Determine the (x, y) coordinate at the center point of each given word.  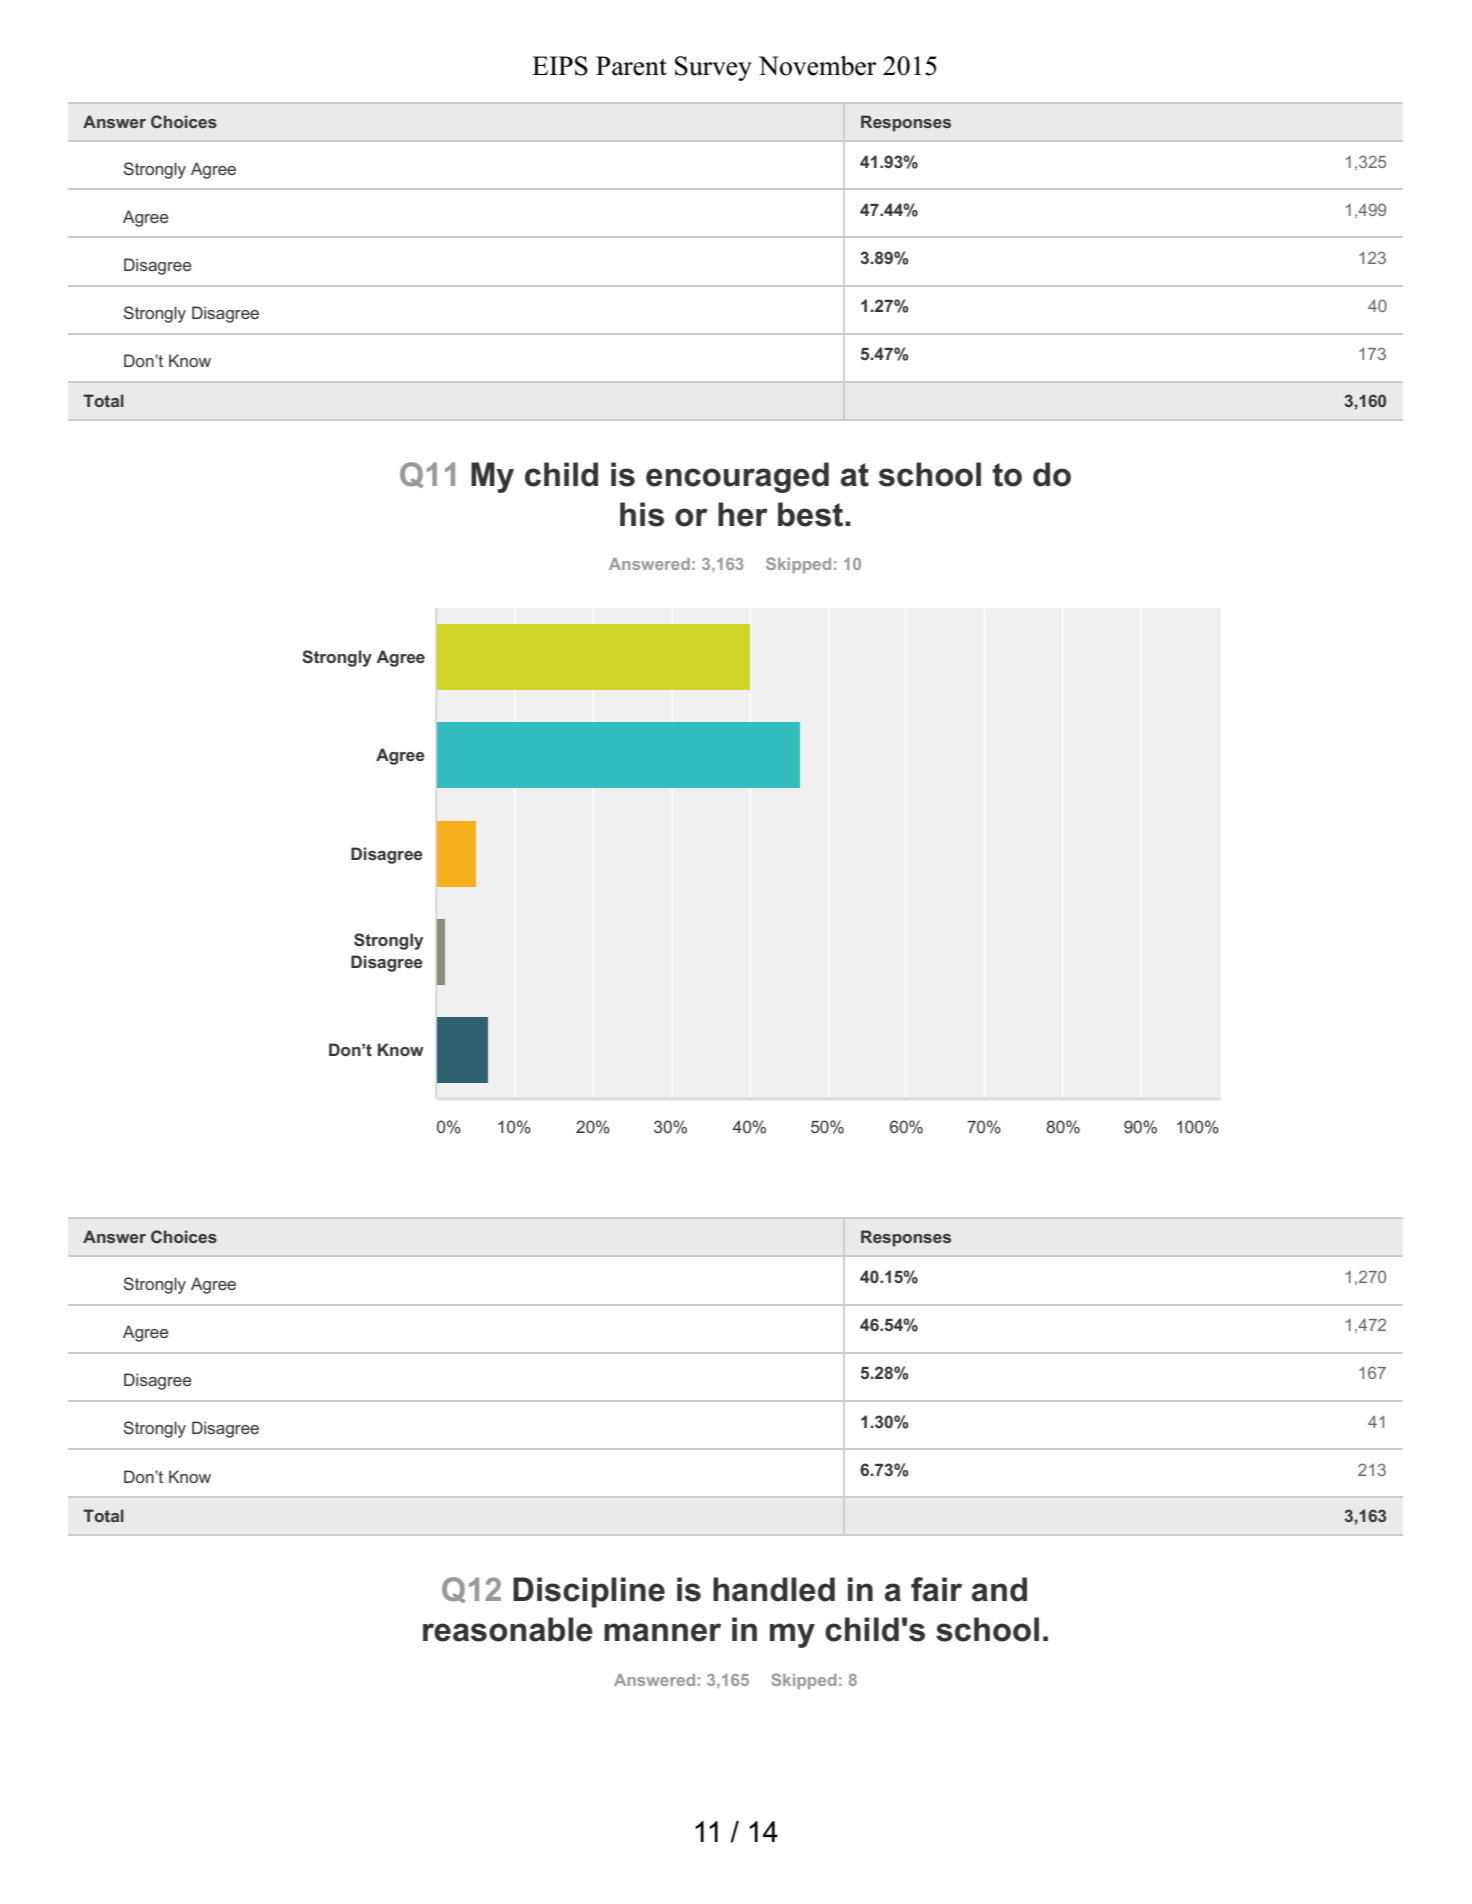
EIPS (560, 66)
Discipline (589, 1592)
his (642, 514)
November (817, 66)
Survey (713, 68)
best (812, 514)
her (743, 514)
